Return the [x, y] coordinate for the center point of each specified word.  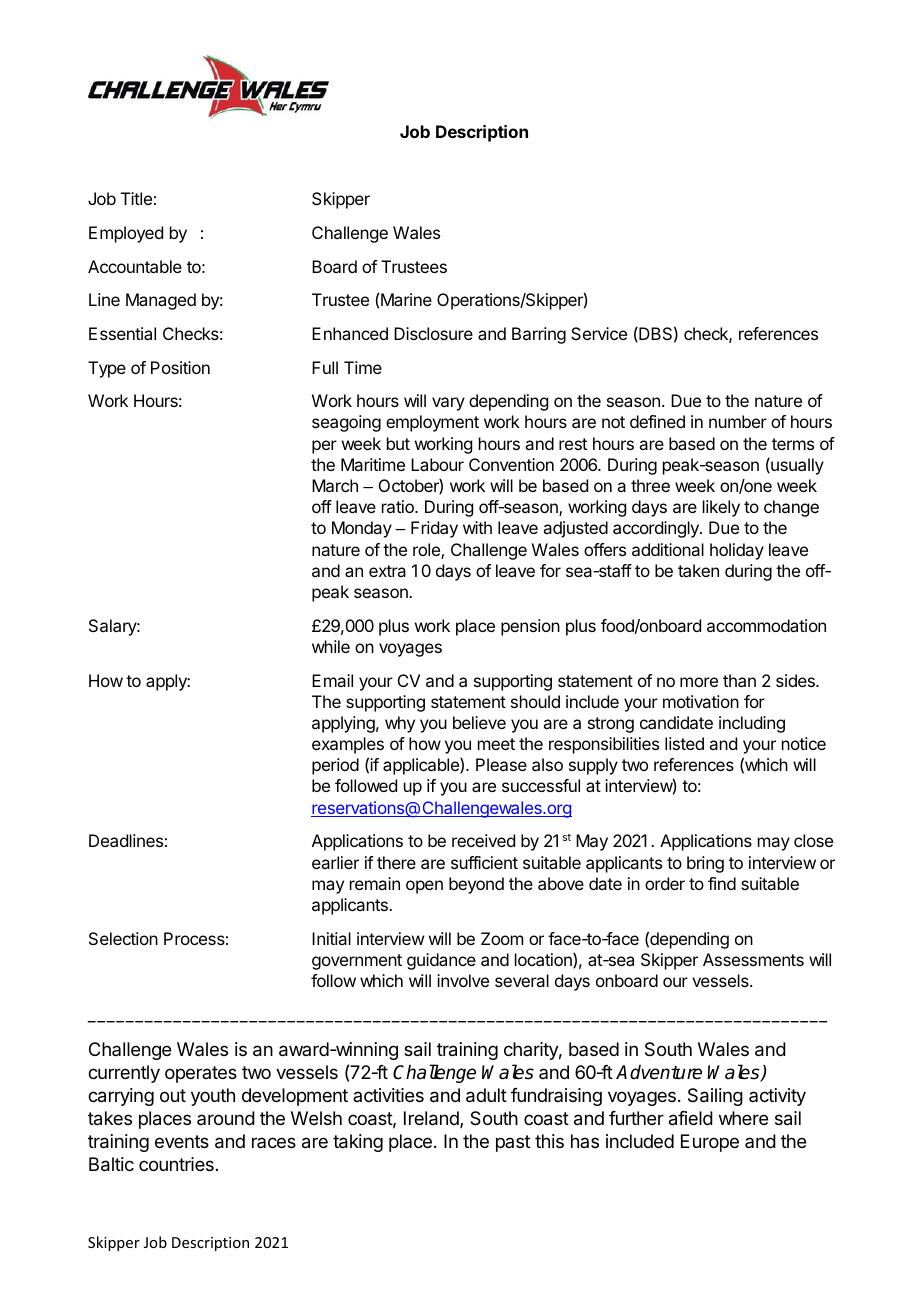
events [182, 1141]
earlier [335, 862]
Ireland [432, 1119]
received [483, 840]
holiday [737, 551]
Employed [126, 234]
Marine [406, 299]
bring [705, 864]
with [477, 527]
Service [599, 333]
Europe [710, 1143]
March [335, 485]
